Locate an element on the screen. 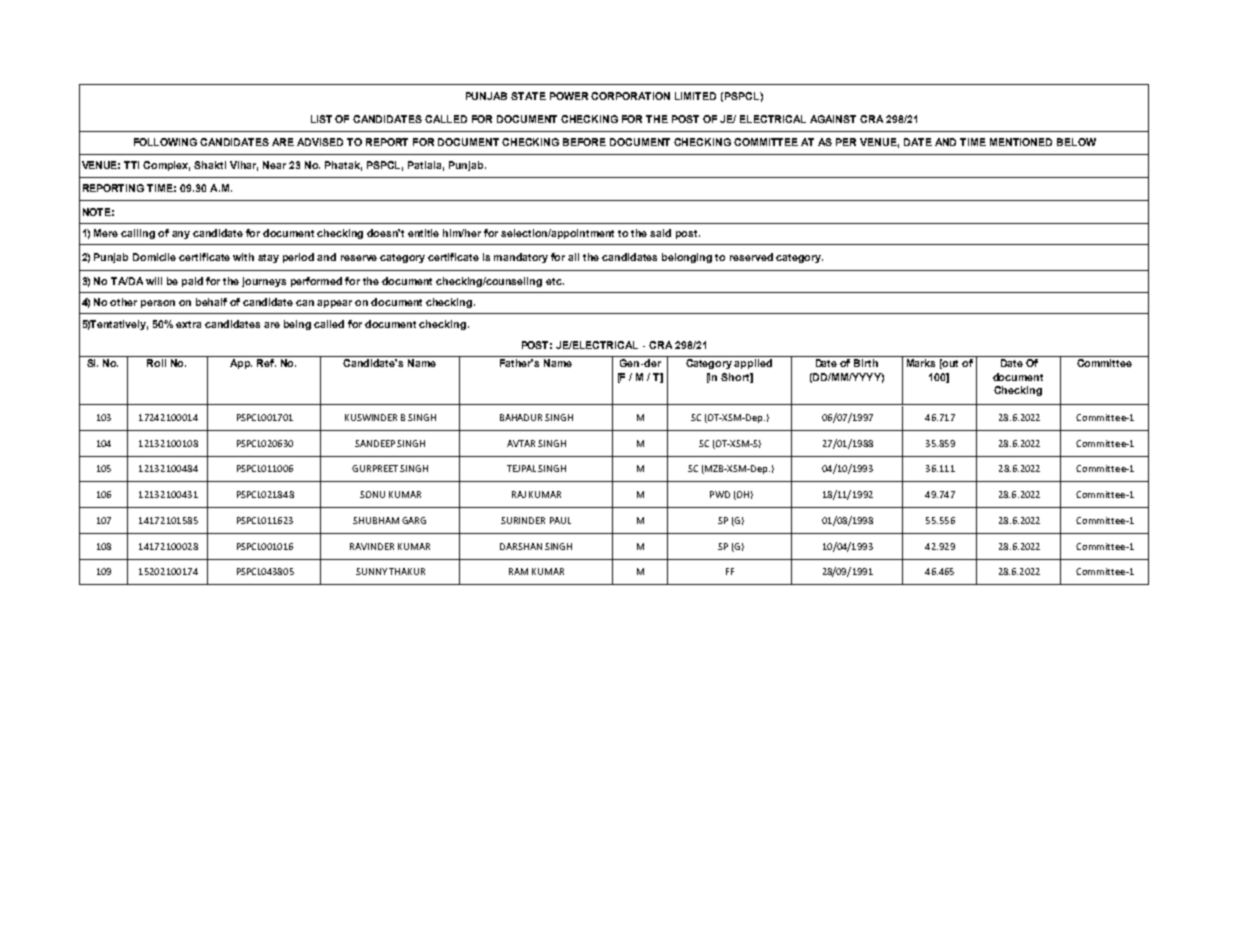 The image size is (1233, 952). Marks is located at coordinates (921, 363).
